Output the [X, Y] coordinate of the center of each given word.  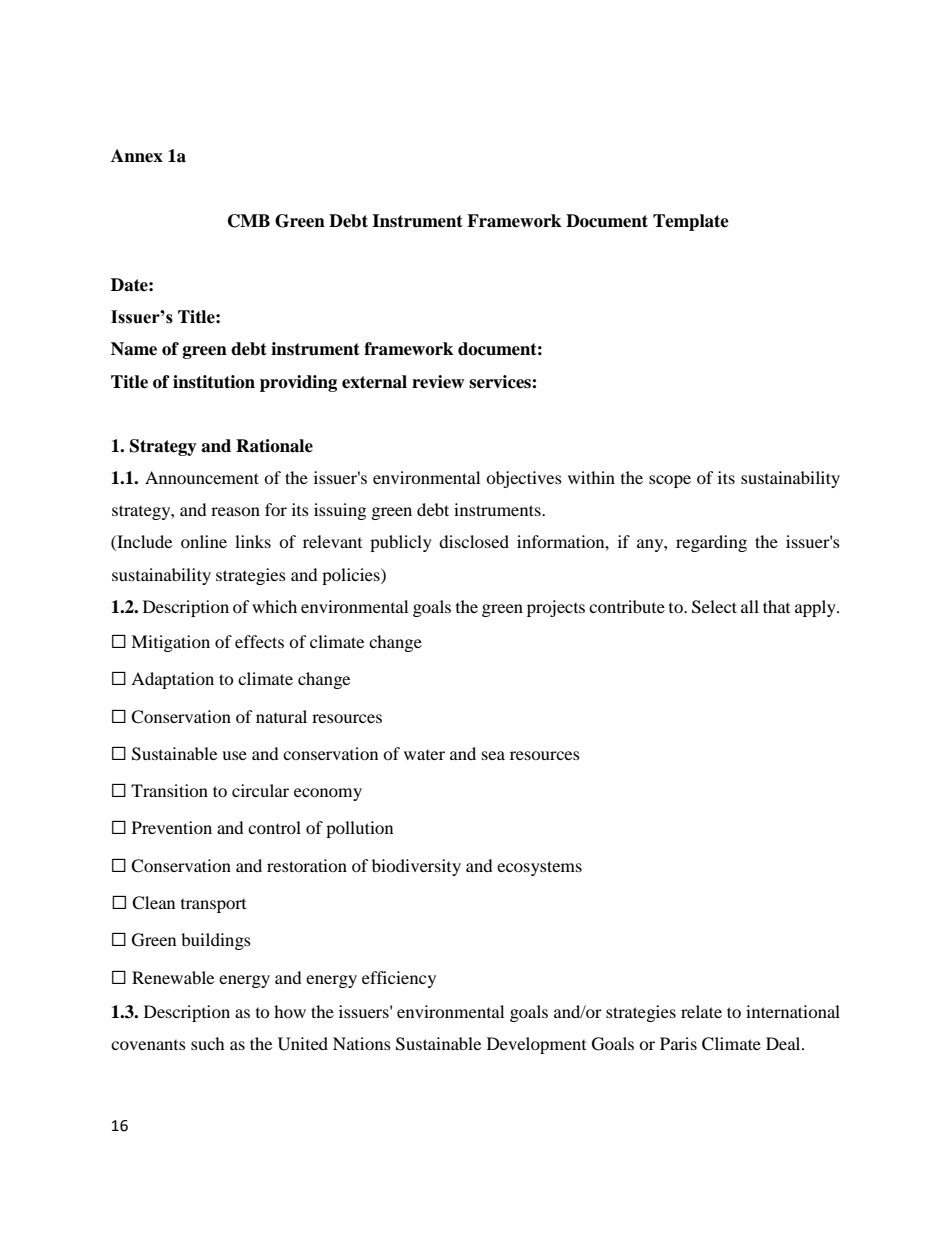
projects [556, 608]
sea [493, 755]
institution [214, 382]
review [438, 382]
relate [701, 1011]
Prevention [172, 827]
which [274, 606]
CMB [249, 221]
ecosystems [539, 868]
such [208, 1043]
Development [536, 1045]
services [501, 382]
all [750, 606]
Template [691, 222]
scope [670, 481]
